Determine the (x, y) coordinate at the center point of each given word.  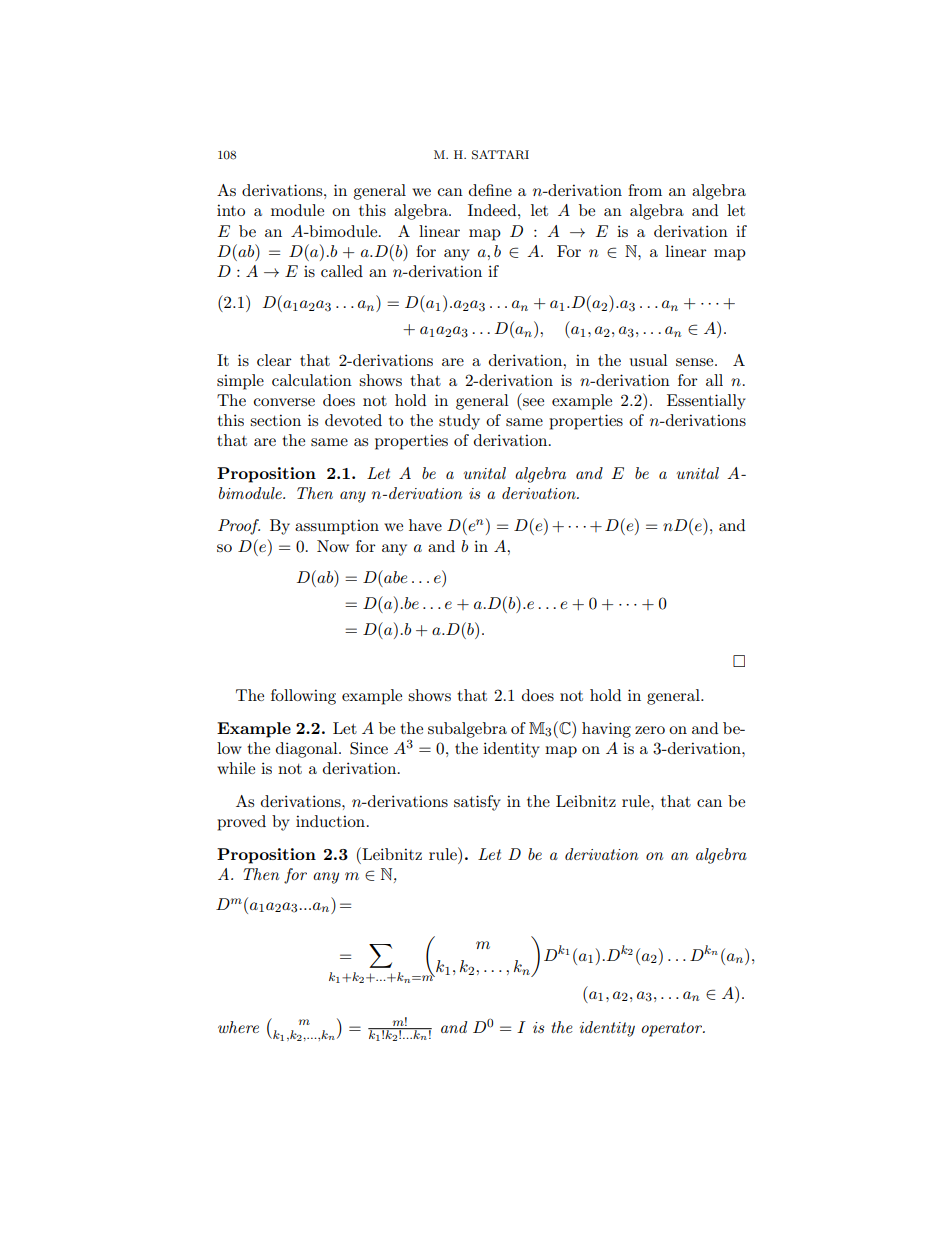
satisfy (477, 803)
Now (333, 546)
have (425, 525)
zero (650, 730)
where (238, 1027)
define (490, 190)
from (645, 190)
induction (330, 821)
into (231, 210)
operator (673, 1029)
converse (284, 402)
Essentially (706, 402)
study (459, 422)
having (606, 730)
